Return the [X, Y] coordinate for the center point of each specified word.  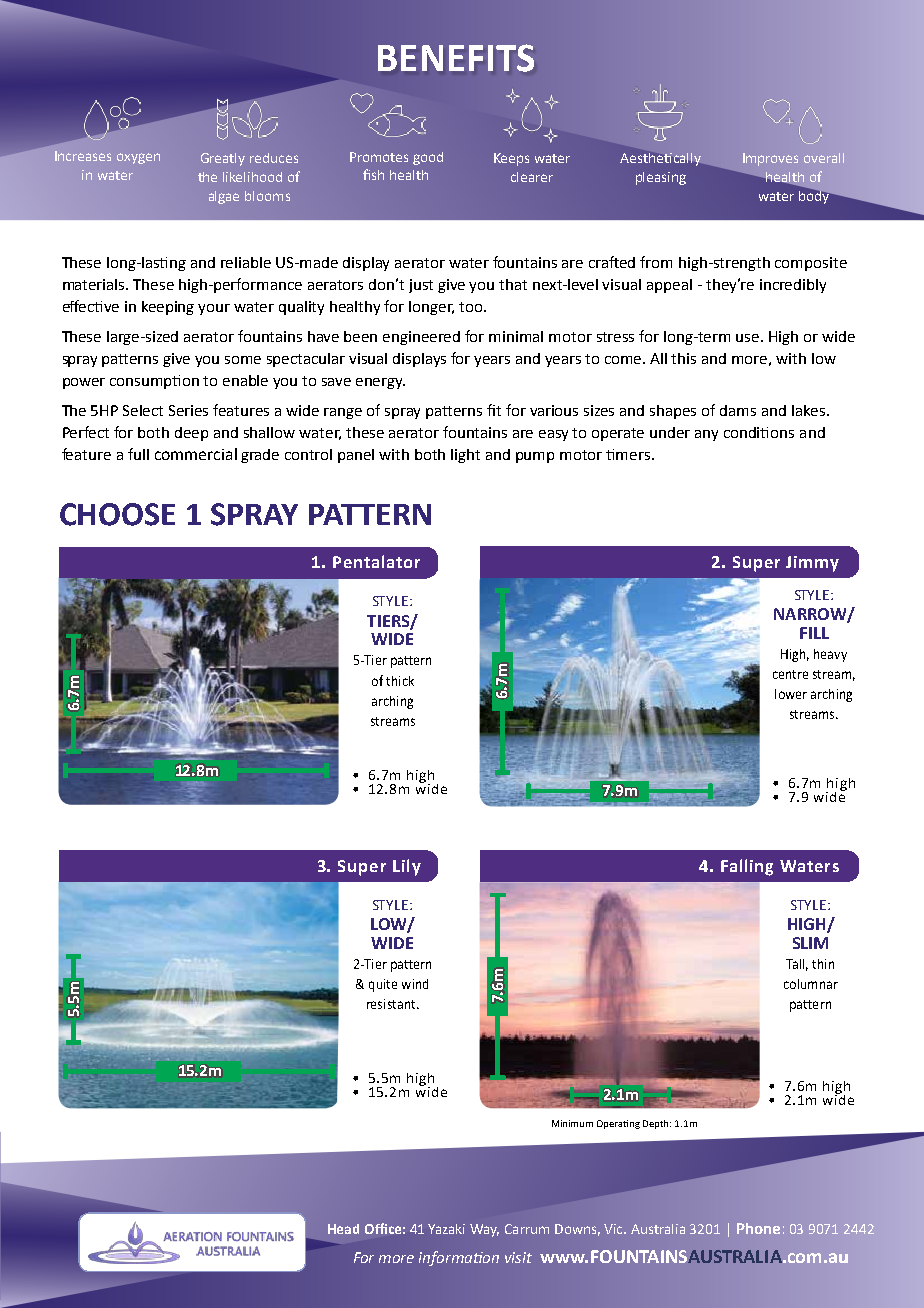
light [465, 456]
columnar [811, 984]
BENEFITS [456, 58]
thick [400, 681]
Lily [407, 867]
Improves [770, 159]
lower [791, 694]
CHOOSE [117, 514]
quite [383, 985]
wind [415, 984]
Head [343, 1229]
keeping [168, 308]
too [472, 307]
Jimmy [812, 564]
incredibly [793, 286]
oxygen [138, 158]
